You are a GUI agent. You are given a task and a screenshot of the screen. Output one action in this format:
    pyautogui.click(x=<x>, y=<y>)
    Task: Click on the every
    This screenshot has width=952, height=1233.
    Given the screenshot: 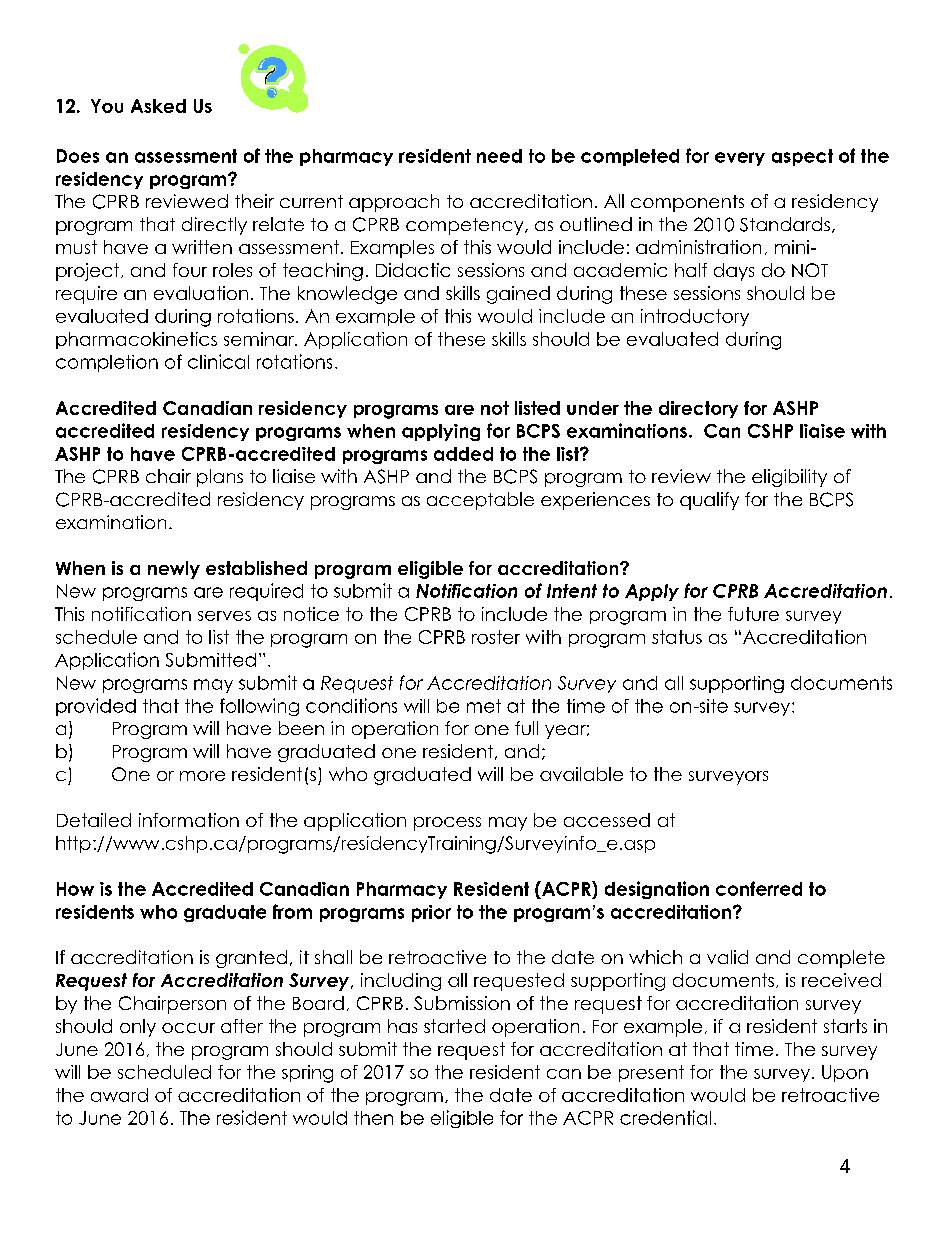 What is the action you would take?
    pyautogui.click(x=740, y=159)
